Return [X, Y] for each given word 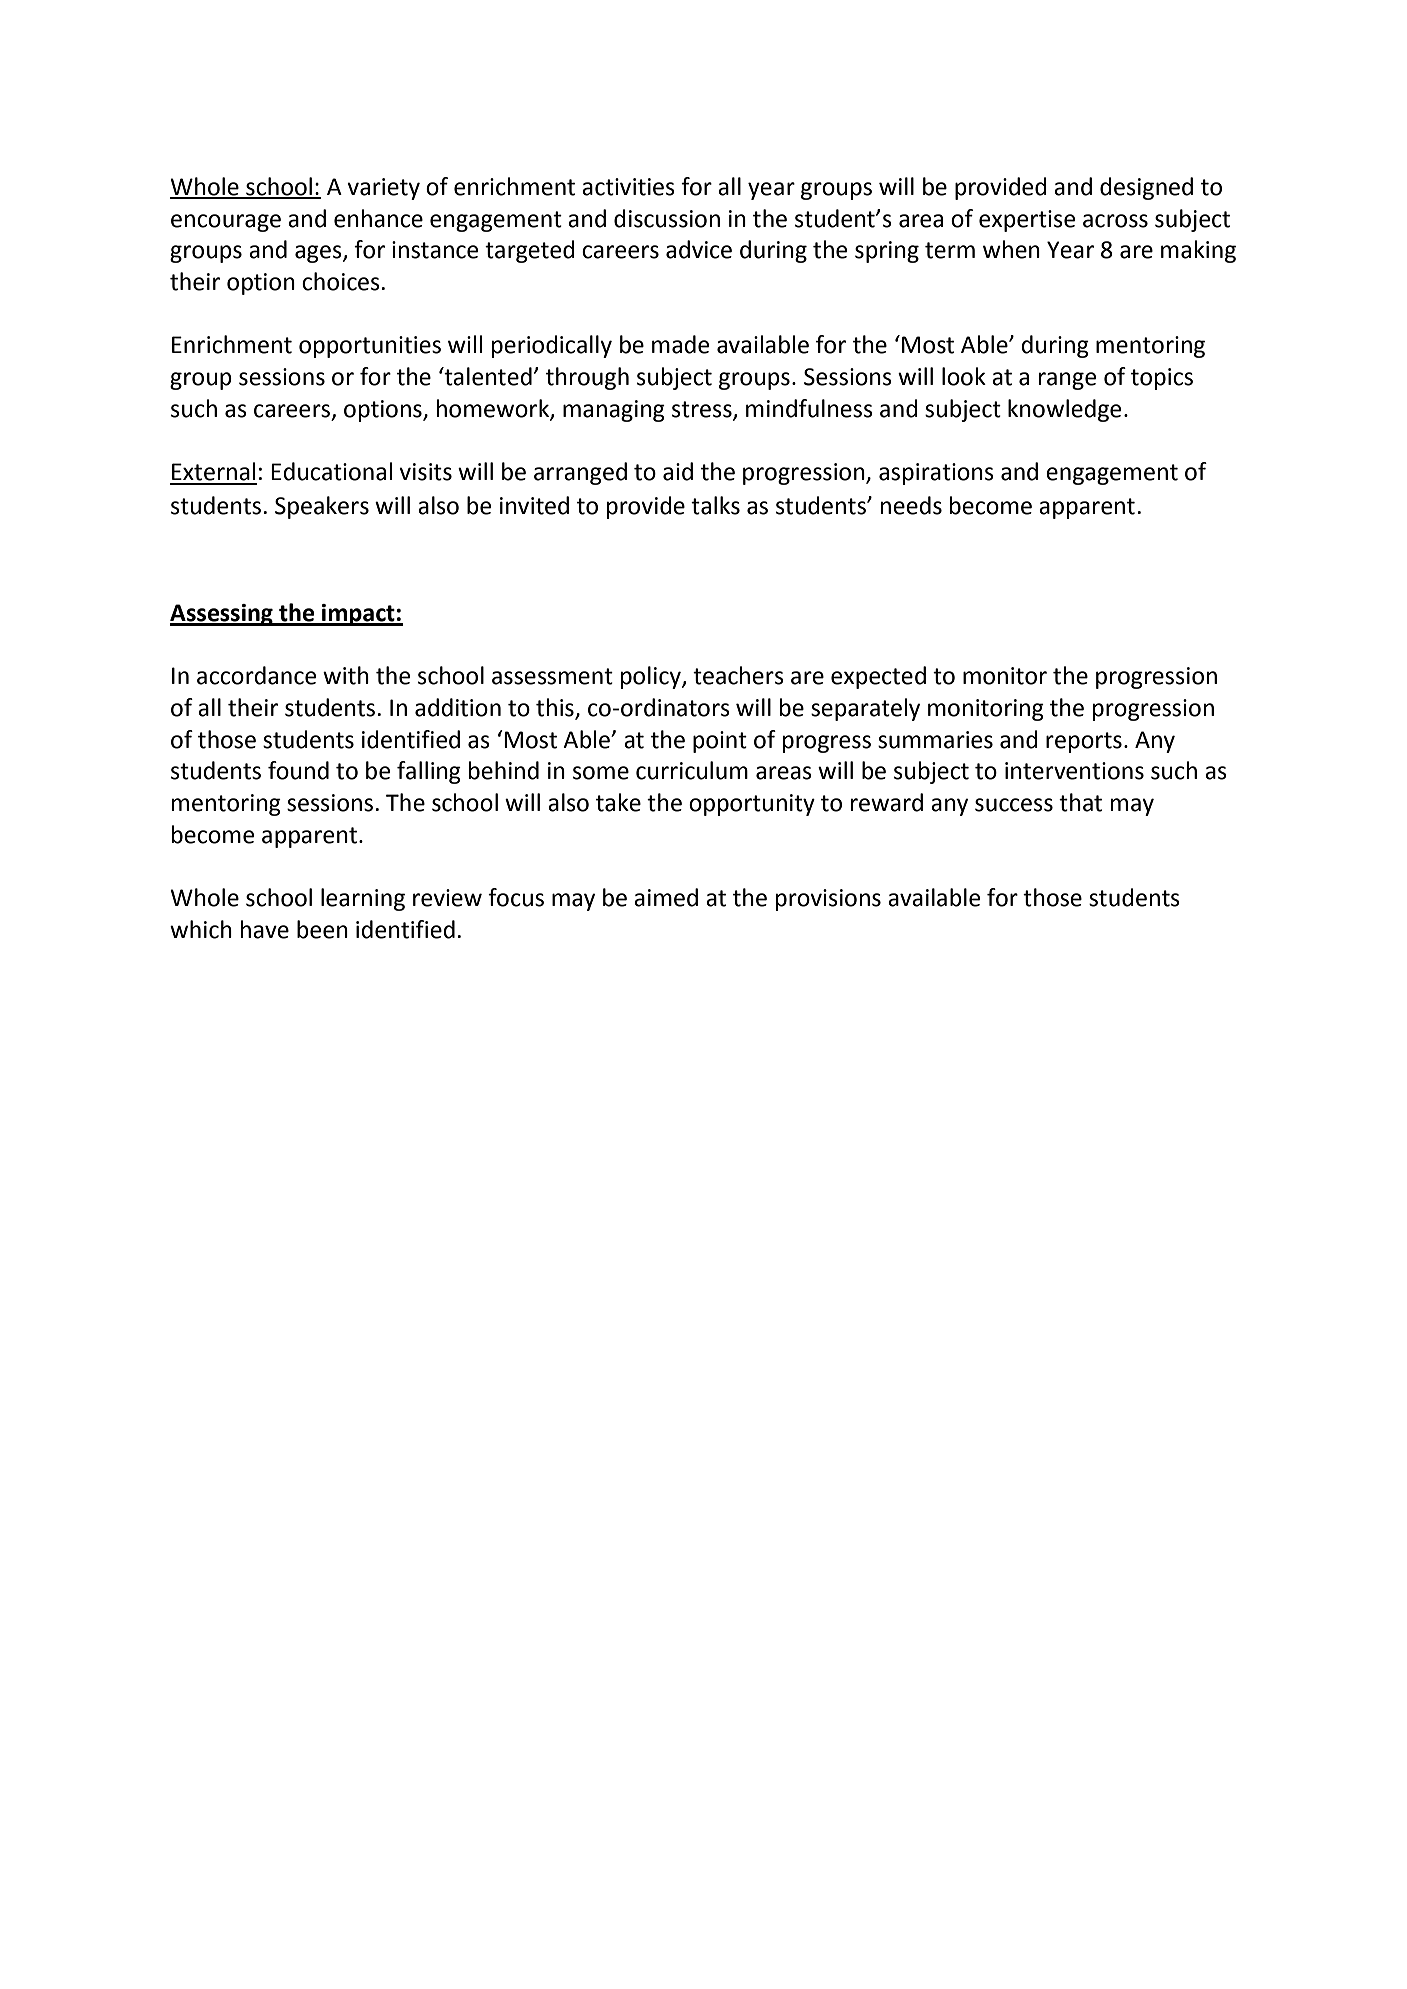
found [298, 770]
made [680, 344]
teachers [738, 675]
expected [878, 677]
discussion [667, 218]
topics [1162, 379]
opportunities [370, 347]
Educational [331, 471]
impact [358, 615]
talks [715, 505]
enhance [378, 218]
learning [363, 899]
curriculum [692, 770]
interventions [1074, 771]
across [1115, 221]
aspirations [936, 474]
